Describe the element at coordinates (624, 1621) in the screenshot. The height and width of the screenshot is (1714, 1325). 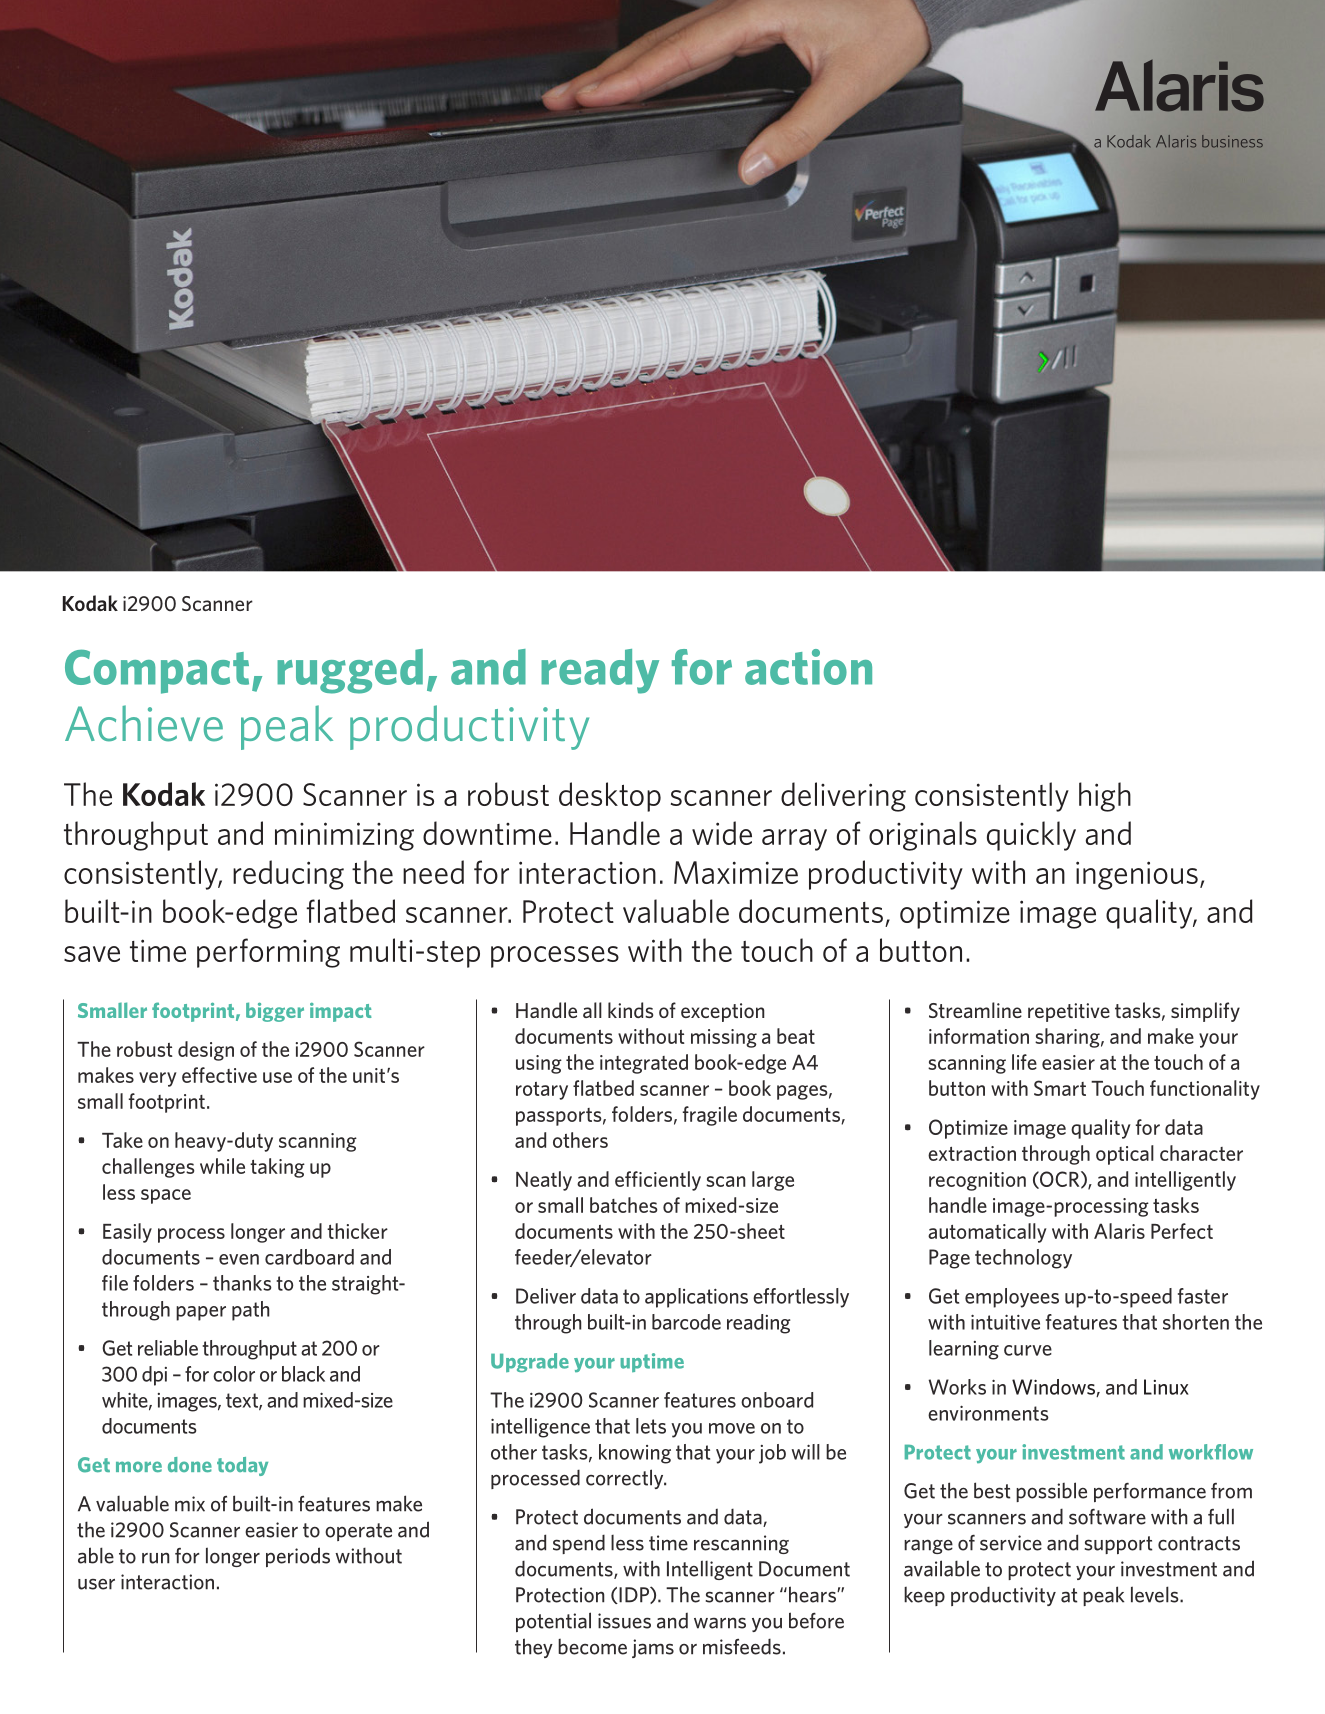
I see `issues` at that location.
